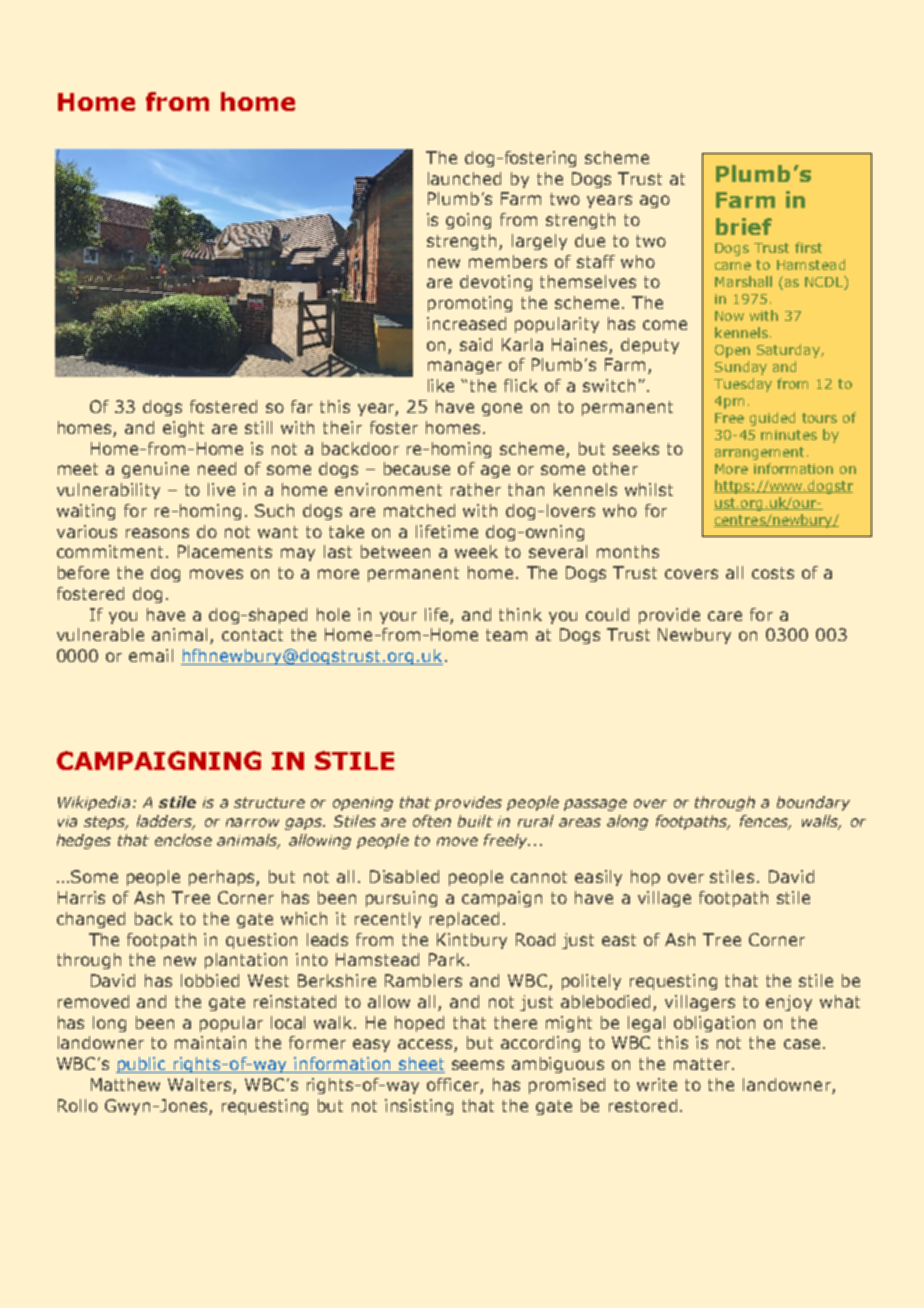 This screenshot has height=1308, width=924. Describe the element at coordinates (502, 409) in the screenshot. I see `gone` at that location.
